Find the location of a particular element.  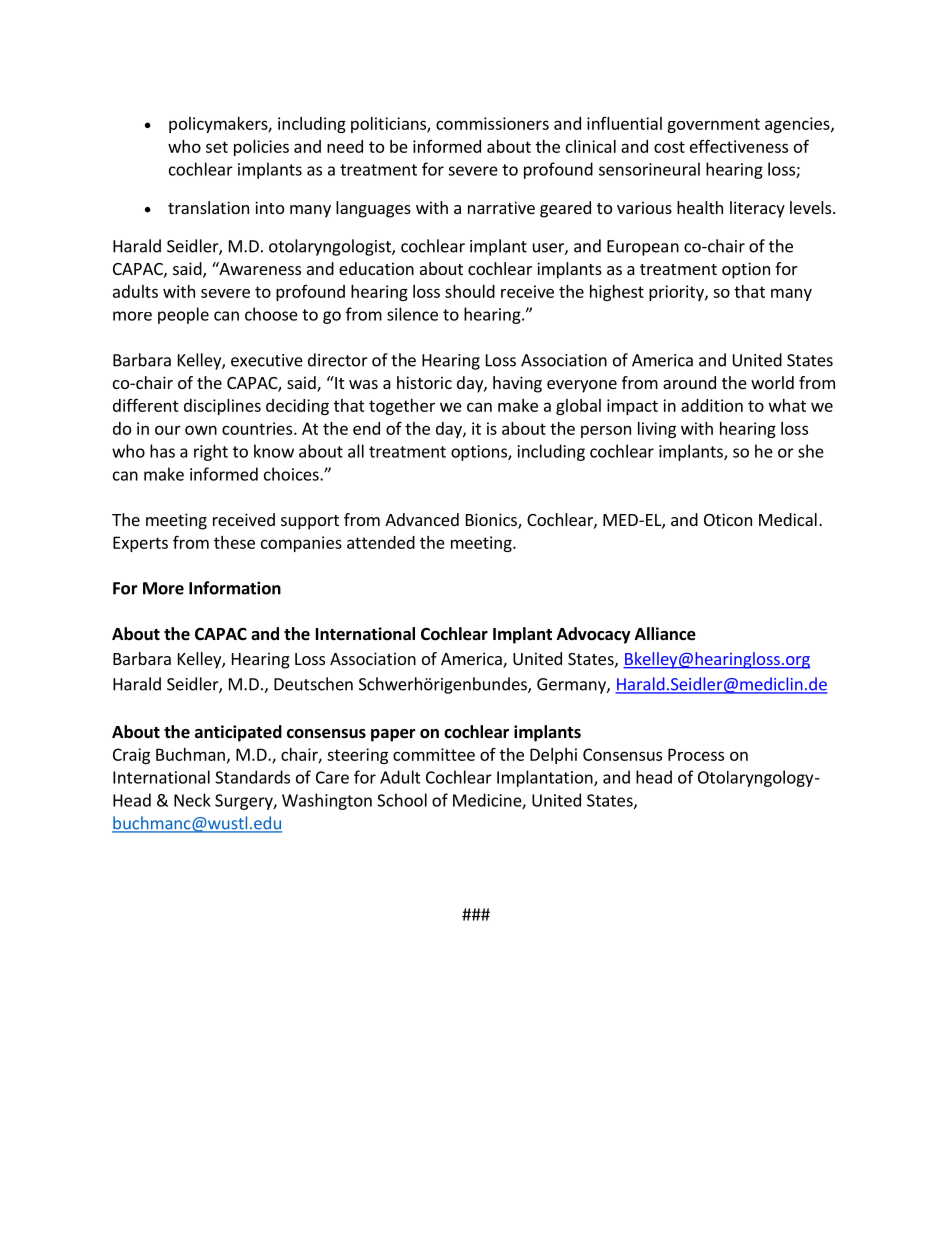

Standards is located at coordinates (252, 777).
